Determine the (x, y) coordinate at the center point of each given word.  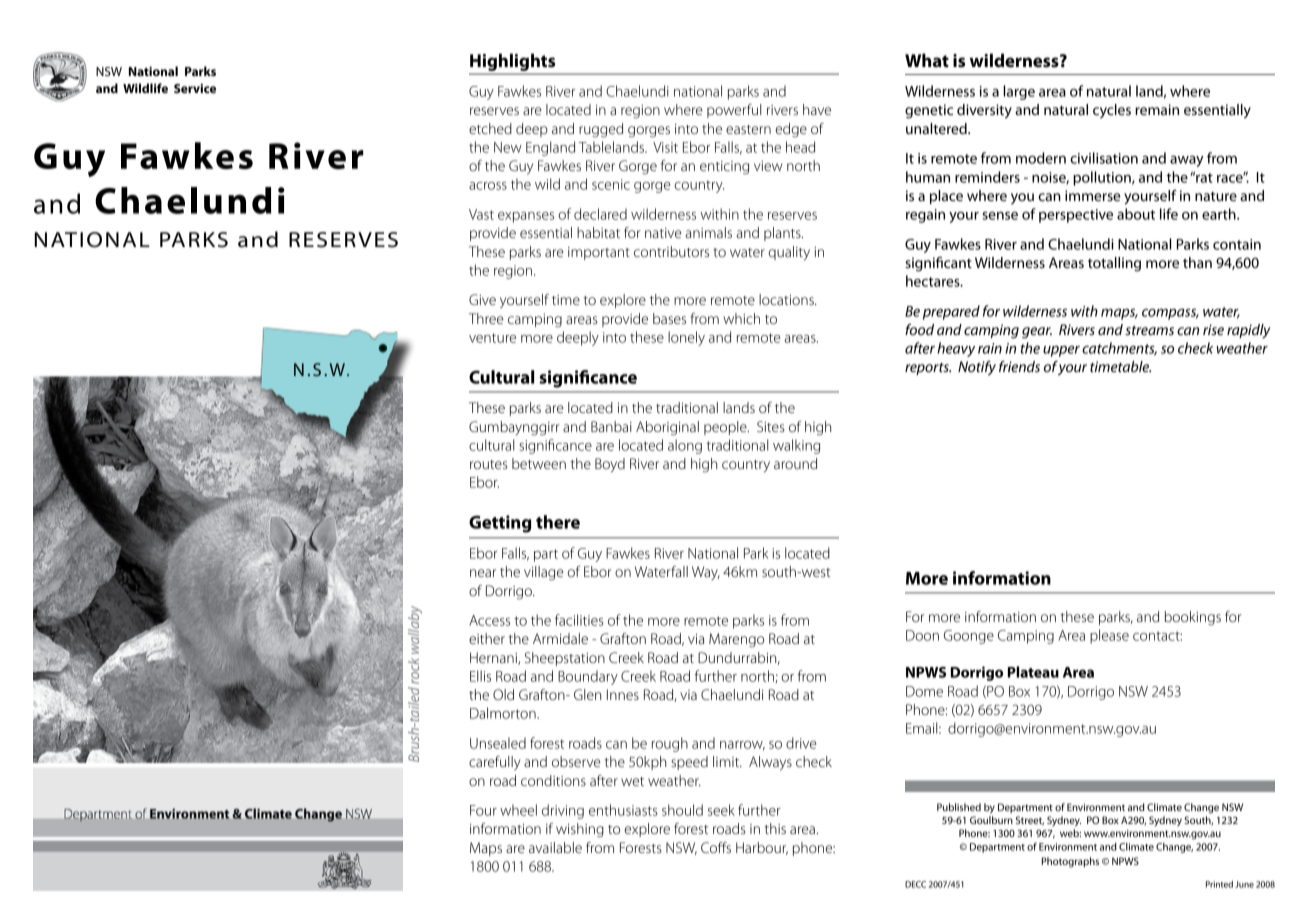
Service (195, 88)
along (685, 446)
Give (482, 299)
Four (483, 810)
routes (489, 464)
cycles (1112, 111)
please (1109, 636)
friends (1019, 366)
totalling (1114, 264)
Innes (623, 694)
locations (787, 299)
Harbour (762, 848)
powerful (734, 111)
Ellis (480, 676)
